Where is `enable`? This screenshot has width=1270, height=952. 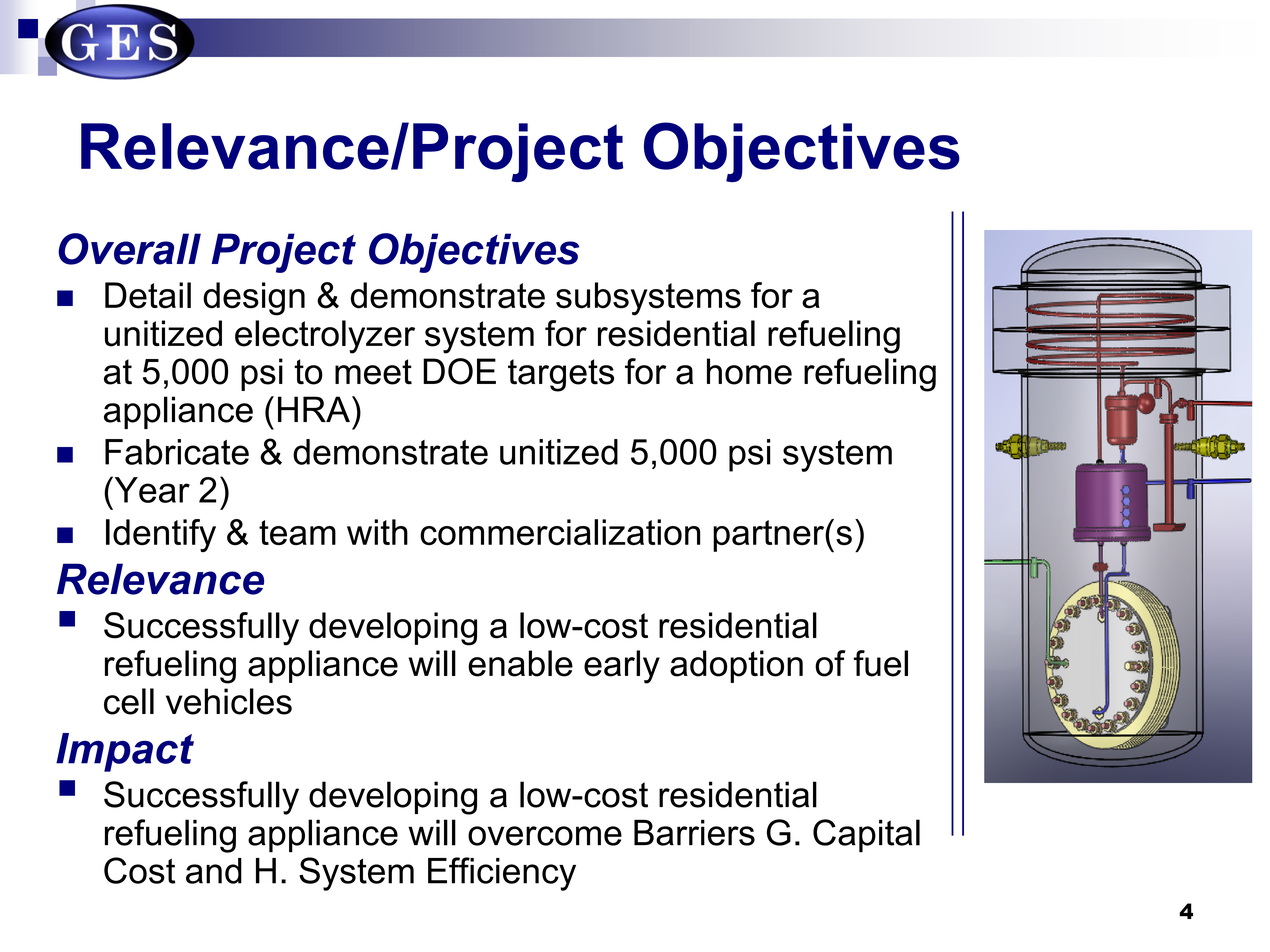 enable is located at coordinates (520, 663).
